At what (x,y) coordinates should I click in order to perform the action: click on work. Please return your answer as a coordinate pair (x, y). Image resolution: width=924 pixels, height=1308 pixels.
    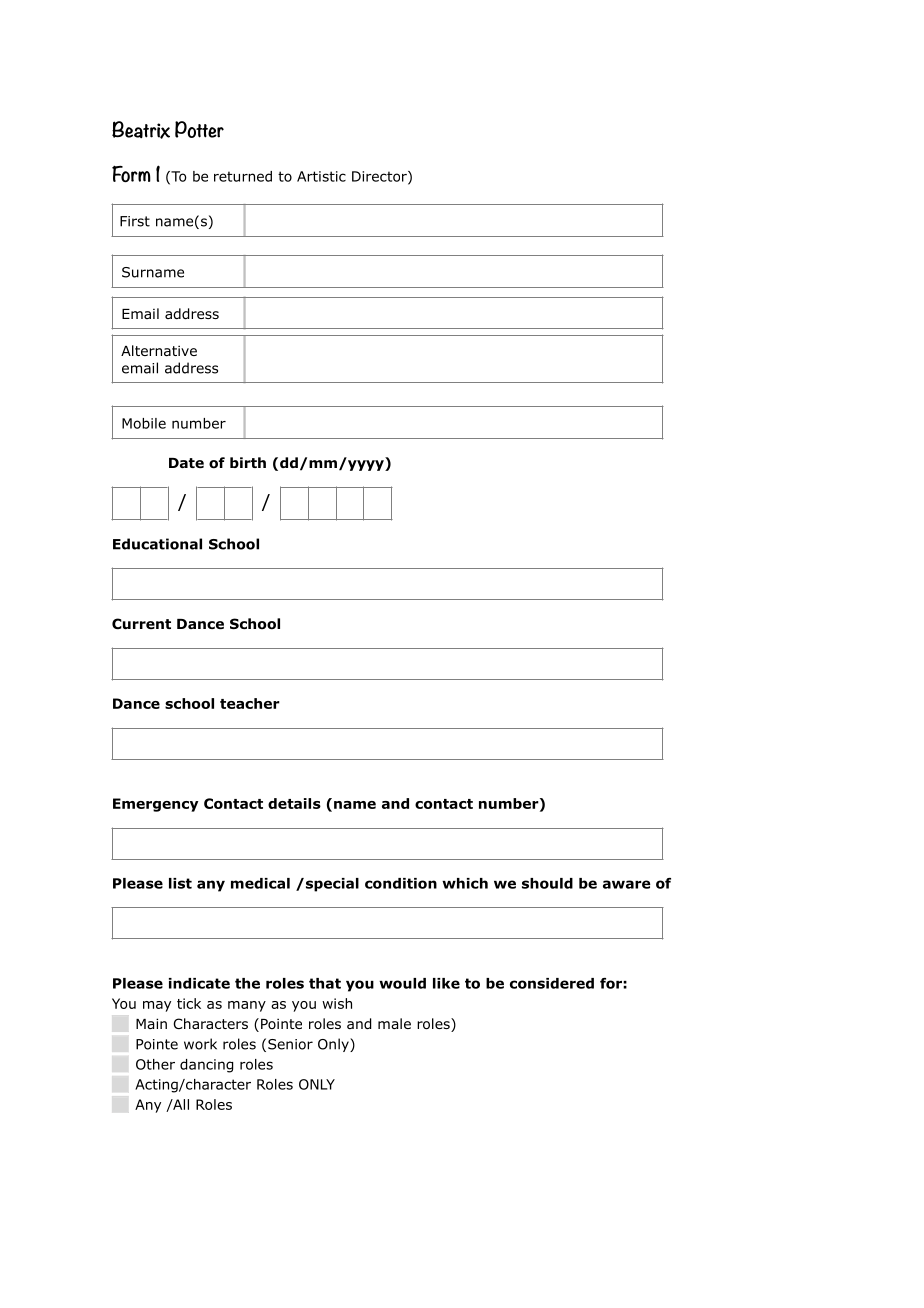
    Looking at the image, I should click on (200, 1044).
